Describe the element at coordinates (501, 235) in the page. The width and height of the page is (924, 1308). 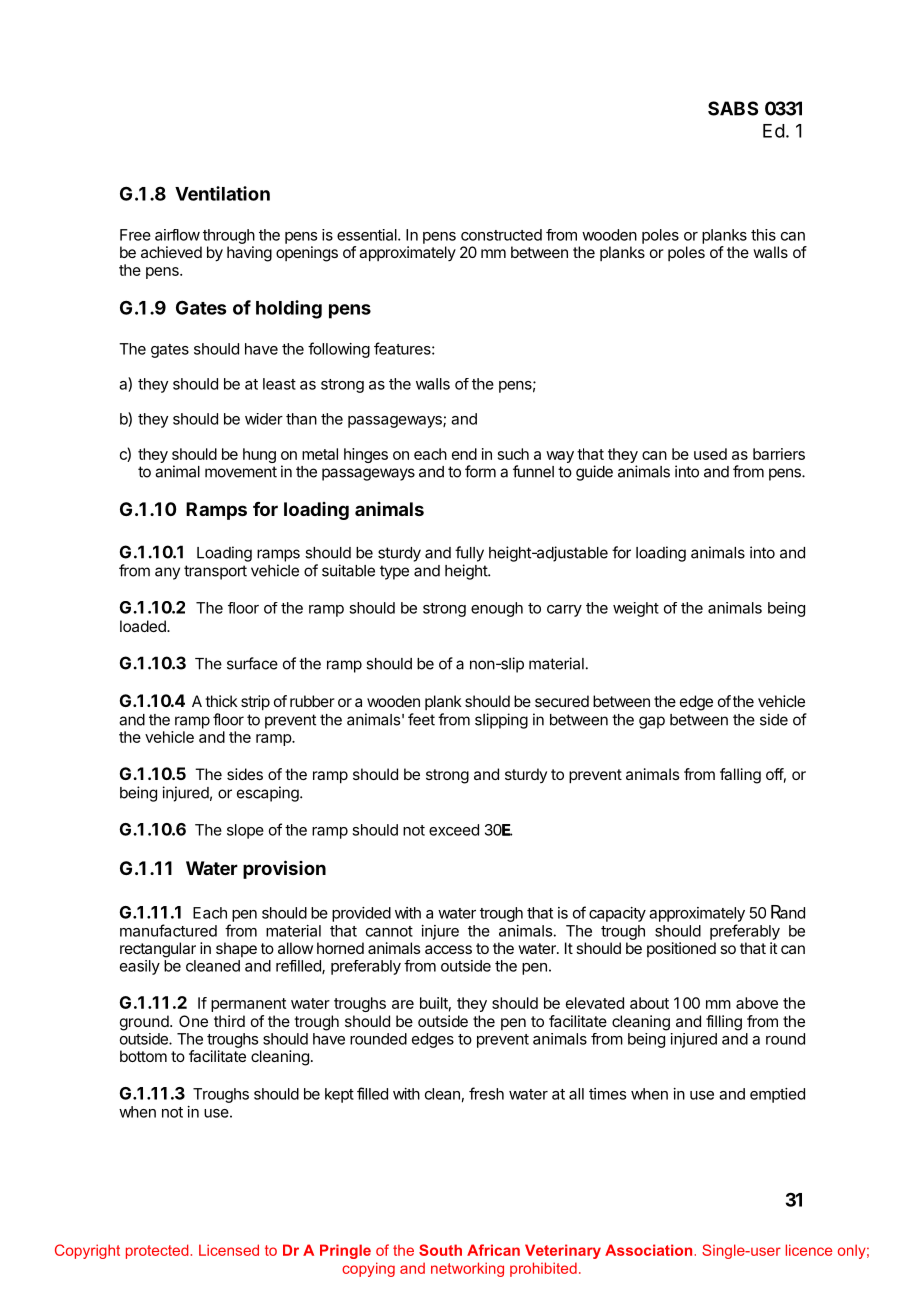
I see `constructed` at that location.
